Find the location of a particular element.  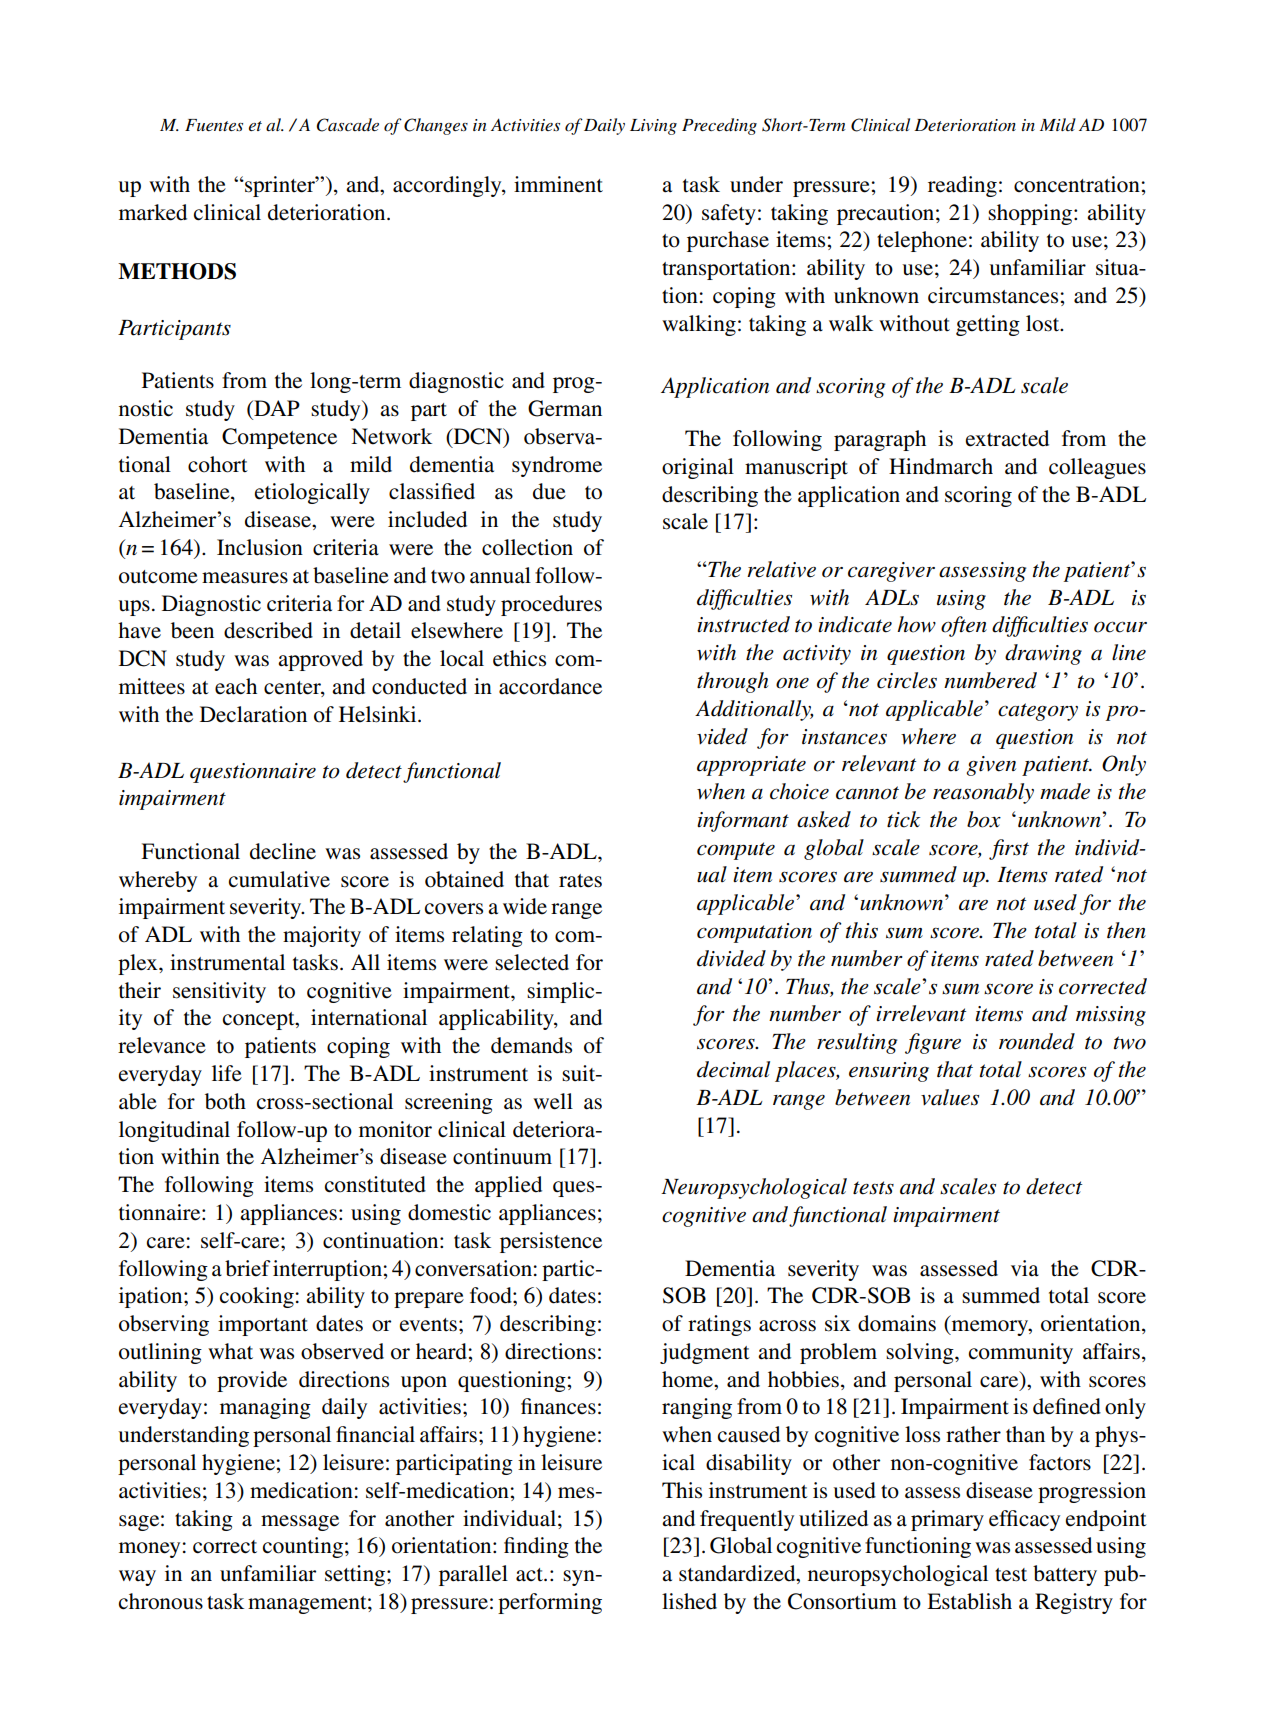

via is located at coordinates (1025, 1268).
